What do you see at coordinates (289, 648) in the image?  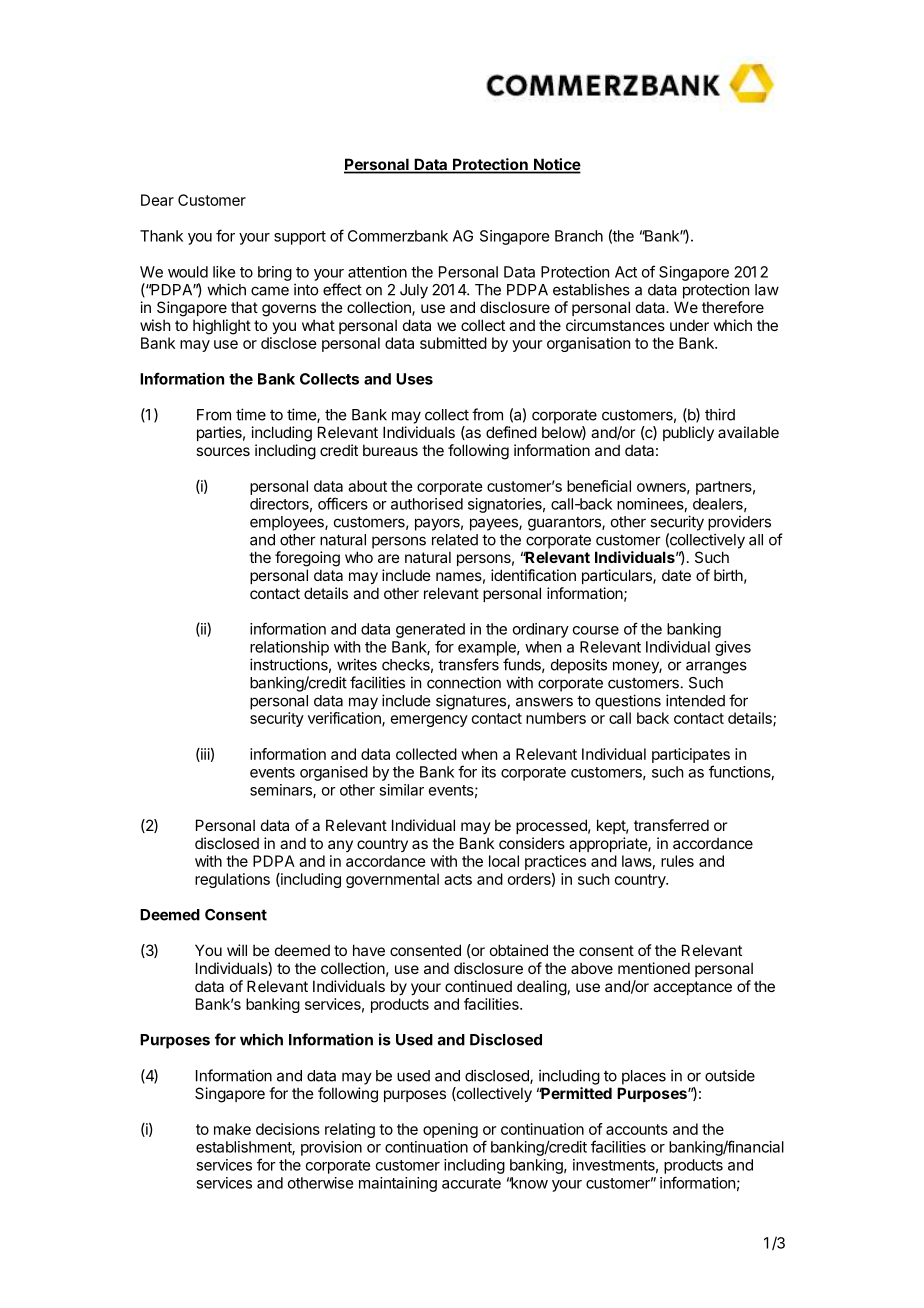 I see `relationship` at bounding box center [289, 648].
